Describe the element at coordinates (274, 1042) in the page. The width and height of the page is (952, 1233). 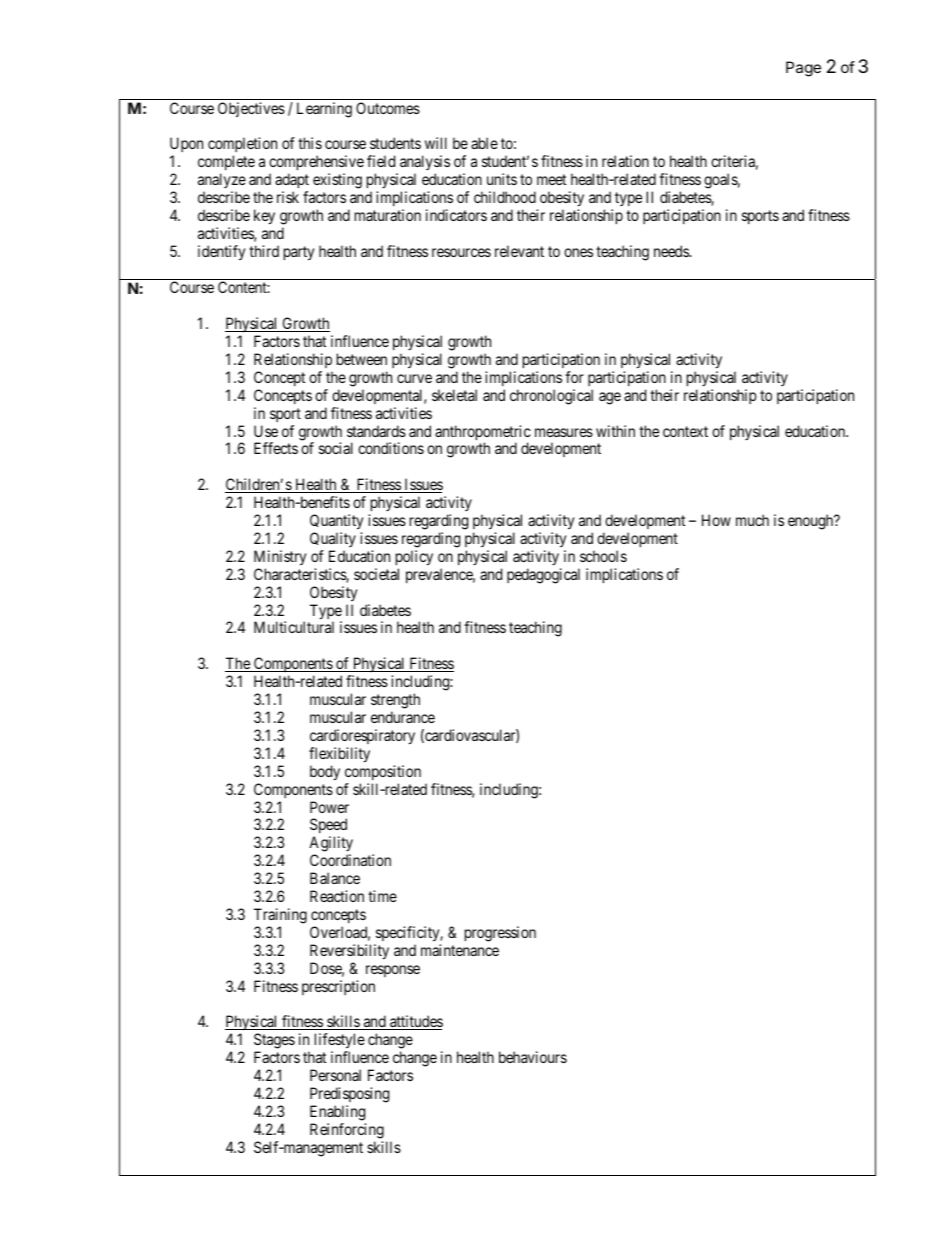
I see `Stages` at that location.
